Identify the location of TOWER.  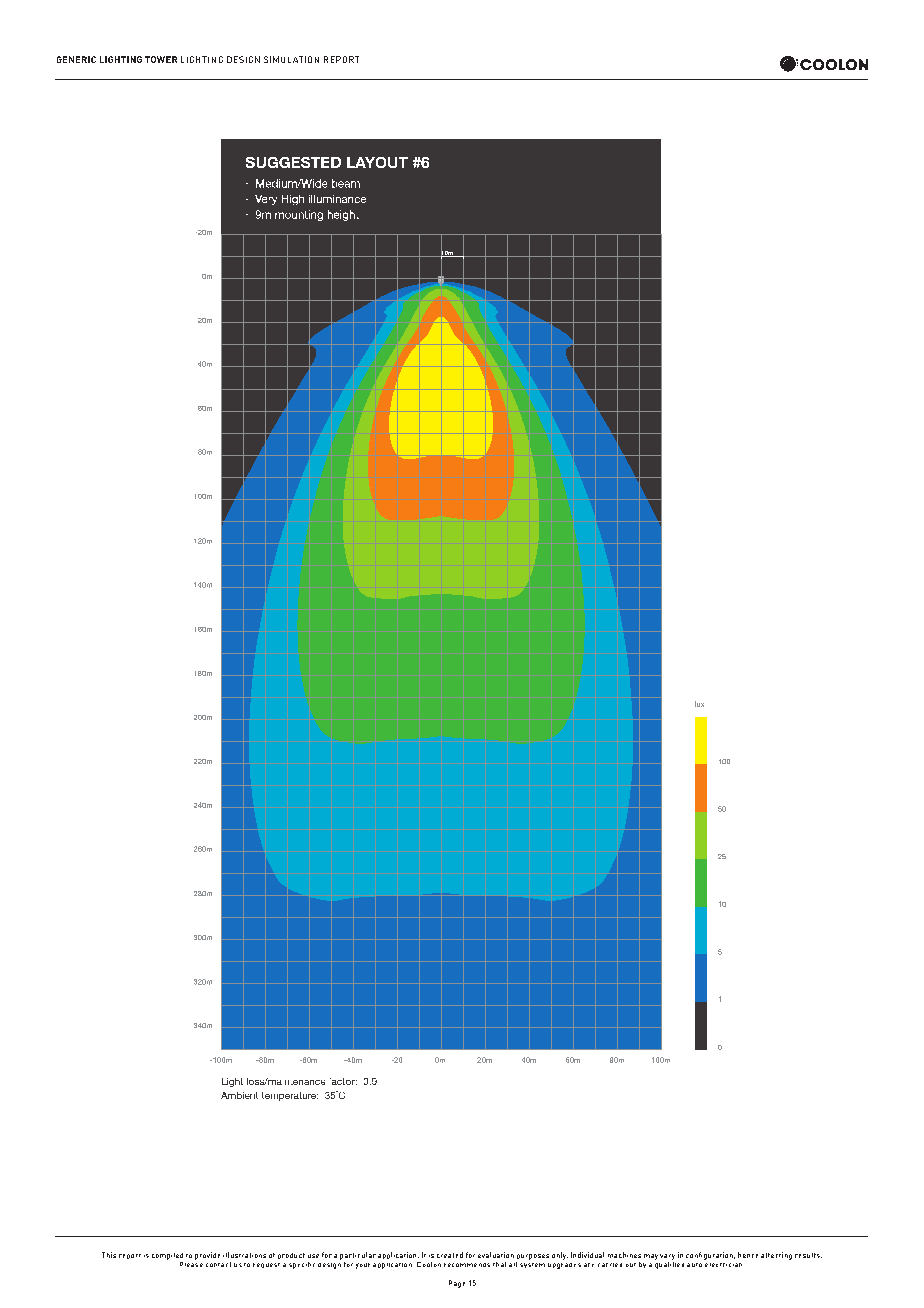
(161, 59).
